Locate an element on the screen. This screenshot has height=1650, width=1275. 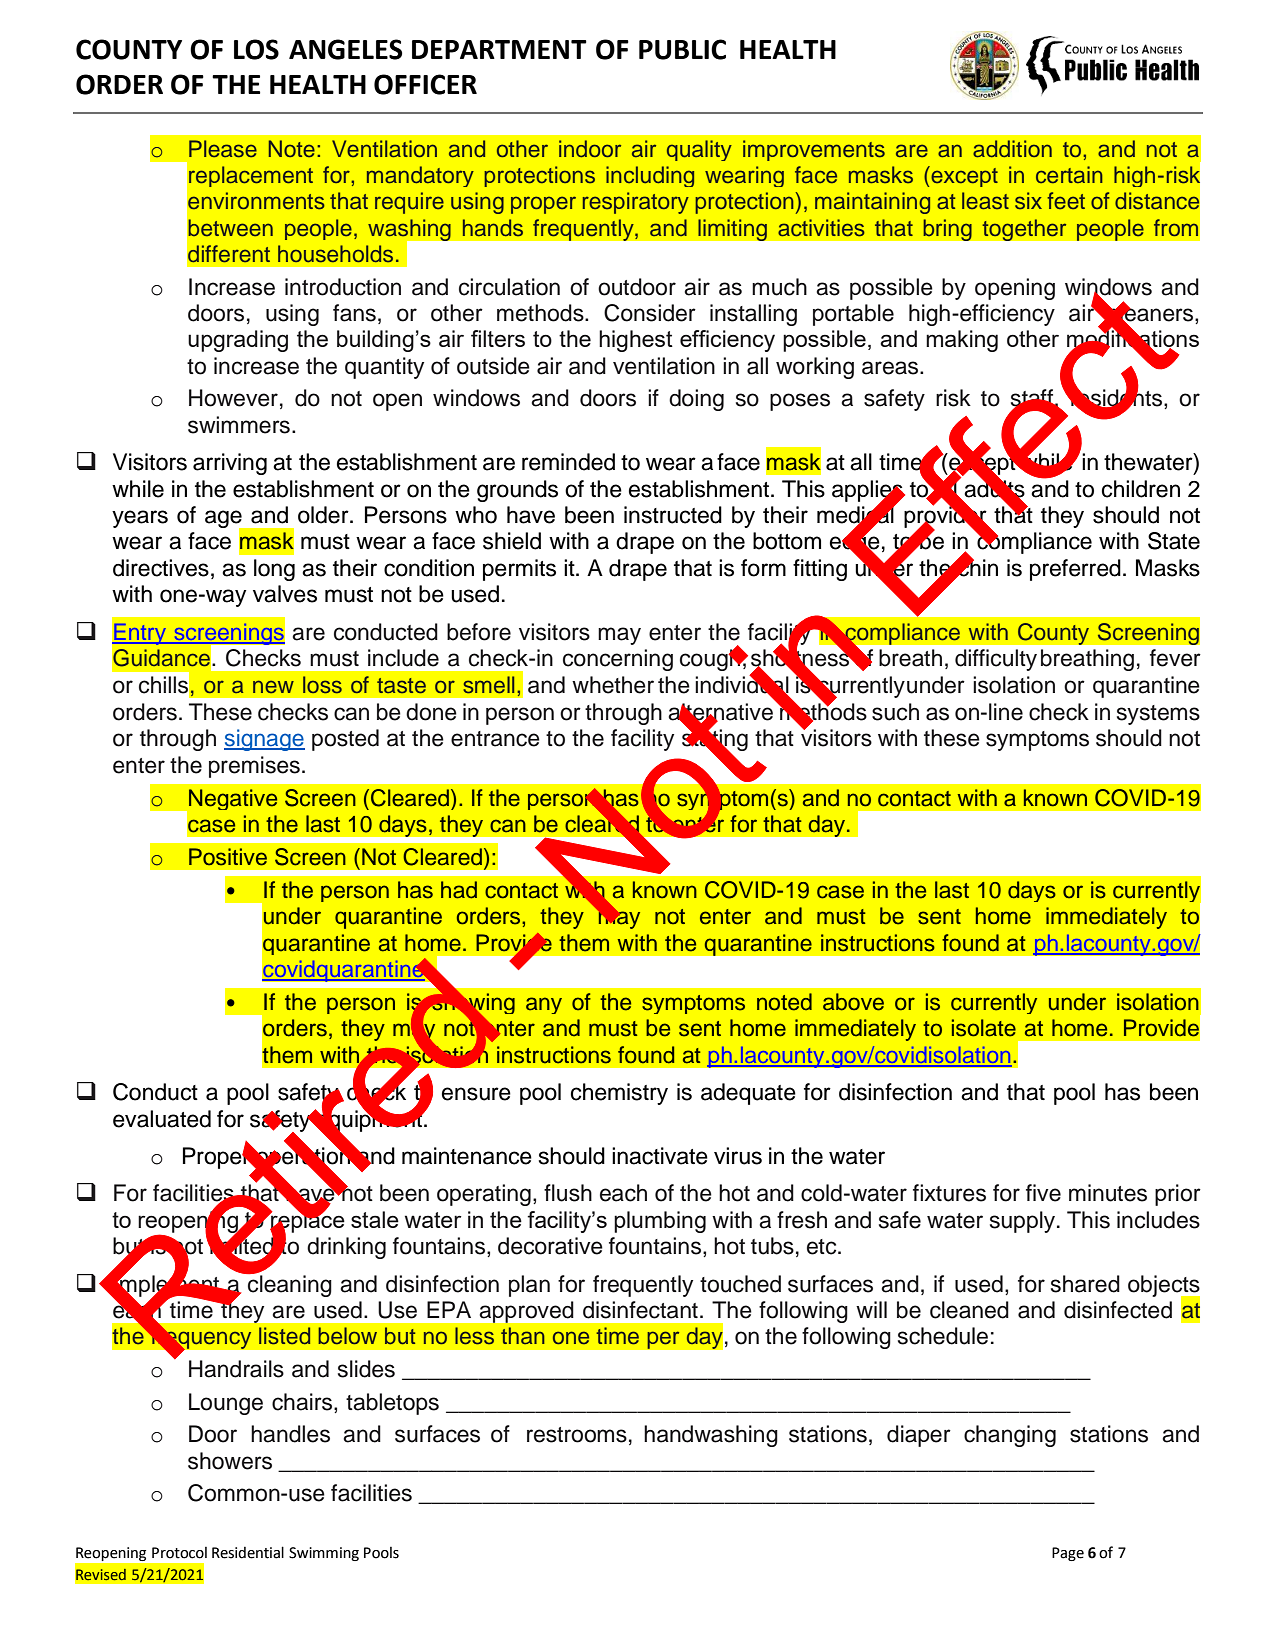
However is located at coordinates (233, 398).
